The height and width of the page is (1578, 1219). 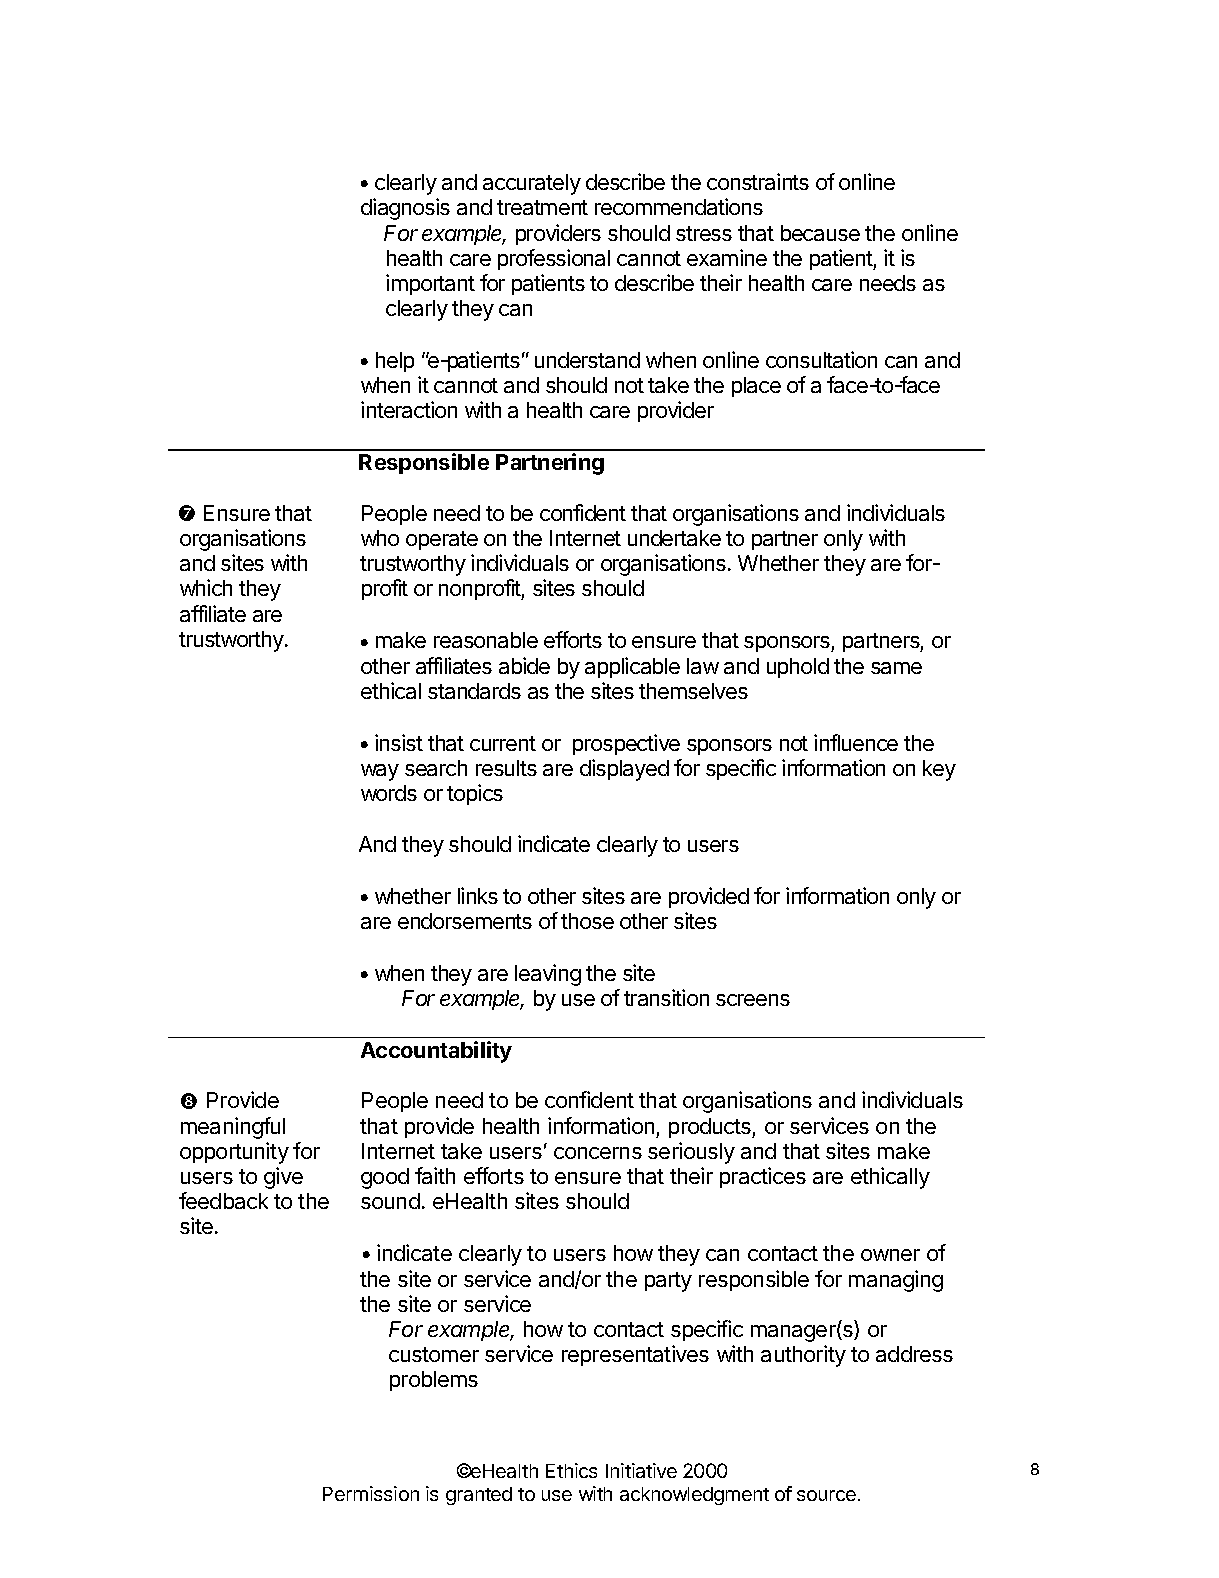 I want to click on Permission, so click(x=371, y=1493).
